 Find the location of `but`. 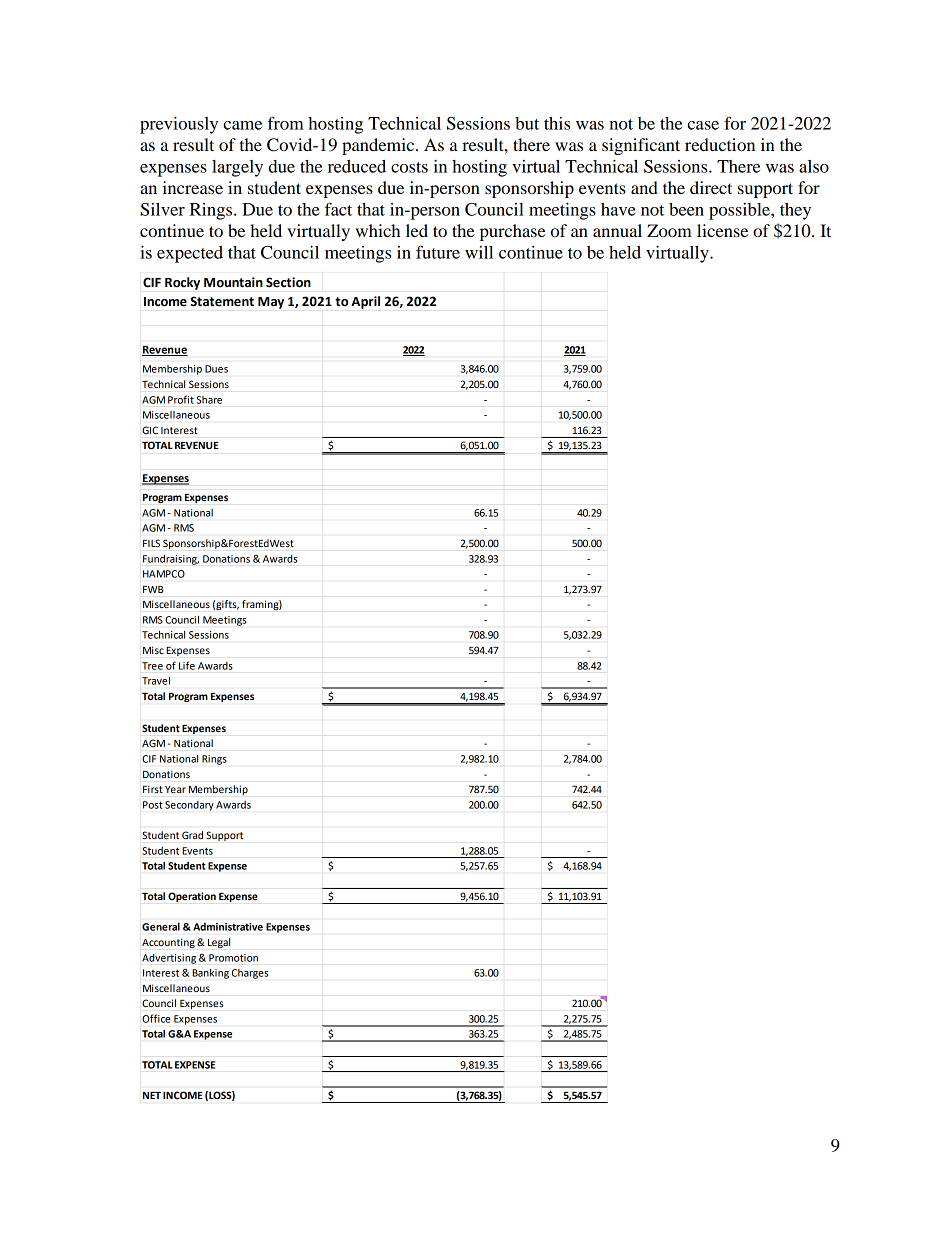

but is located at coordinates (527, 123).
